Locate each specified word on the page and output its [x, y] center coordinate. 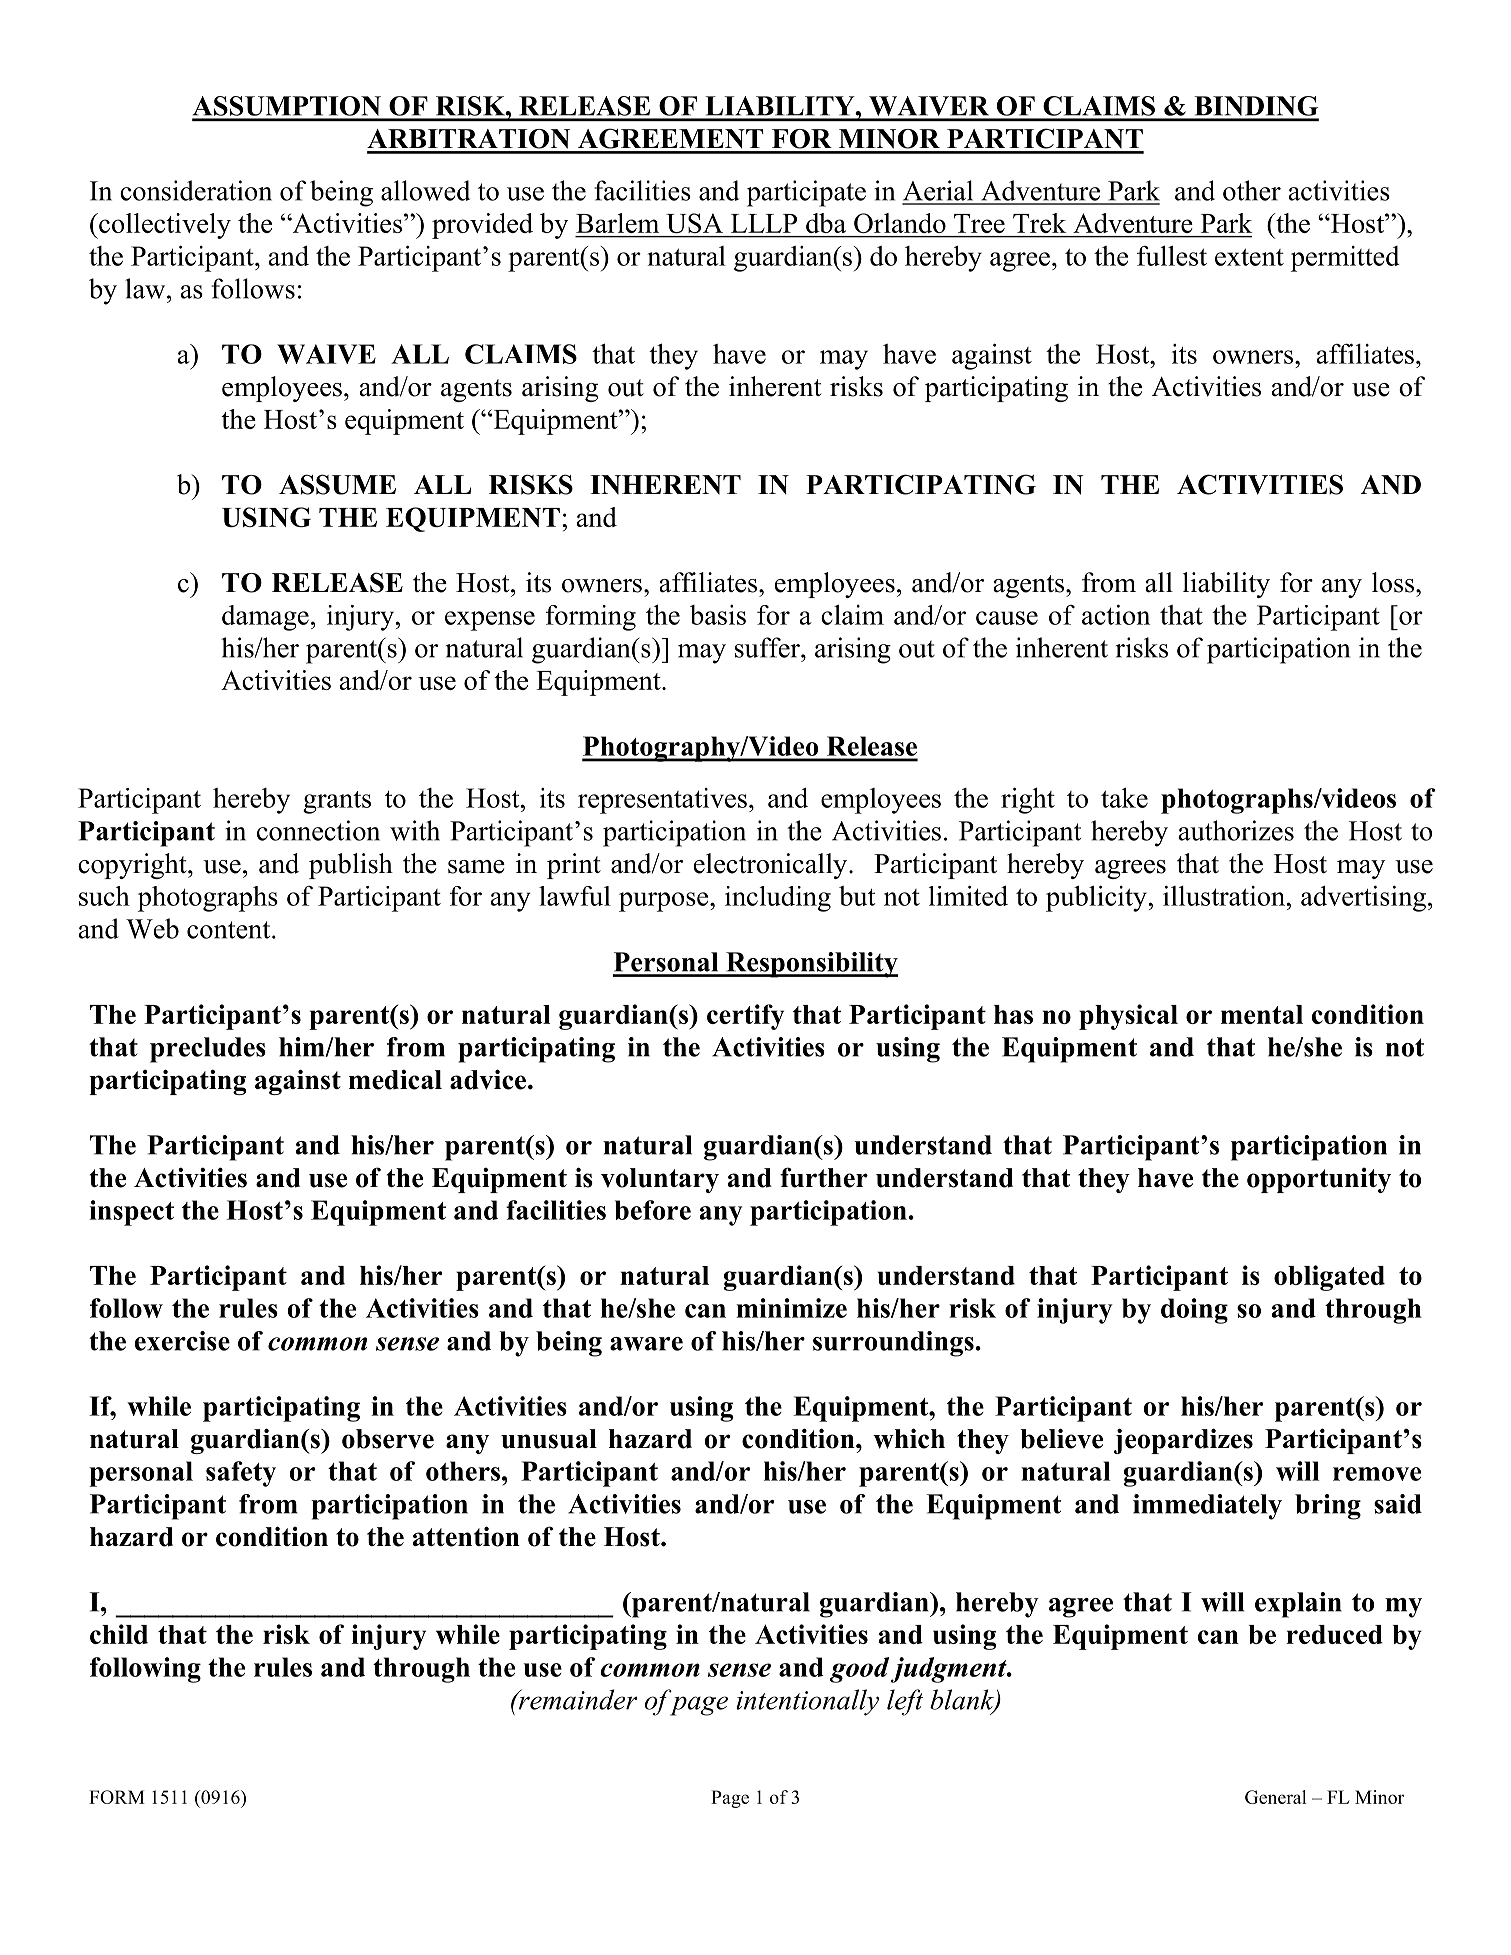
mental [1262, 1014]
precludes [208, 1050]
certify [745, 1017]
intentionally [807, 1702]
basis [718, 615]
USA [695, 223]
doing [1194, 1311]
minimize [791, 1308]
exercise [182, 1341]
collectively [164, 226]
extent [1249, 257]
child [119, 1634]
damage [265, 618]
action [1116, 614]
